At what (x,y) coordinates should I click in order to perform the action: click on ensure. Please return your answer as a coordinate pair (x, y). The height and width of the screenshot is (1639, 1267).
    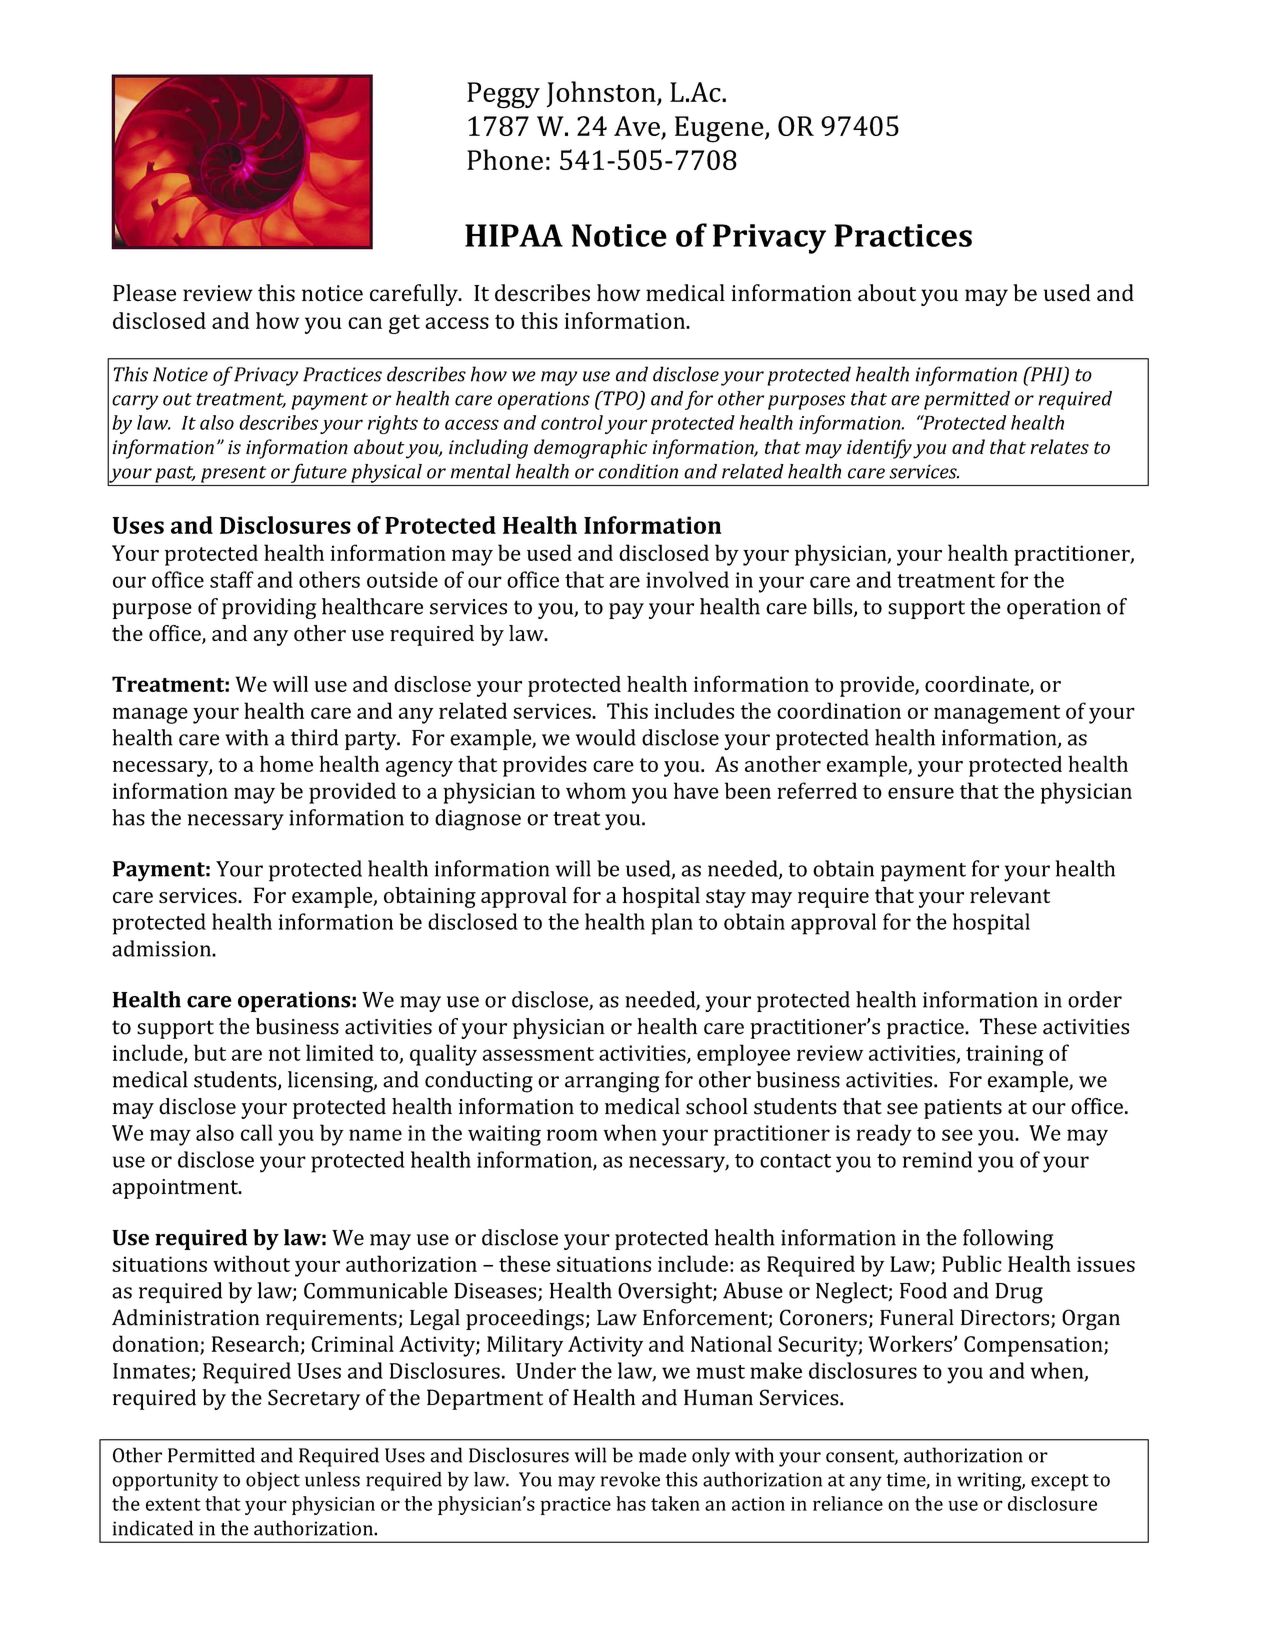
    Looking at the image, I should click on (921, 793).
